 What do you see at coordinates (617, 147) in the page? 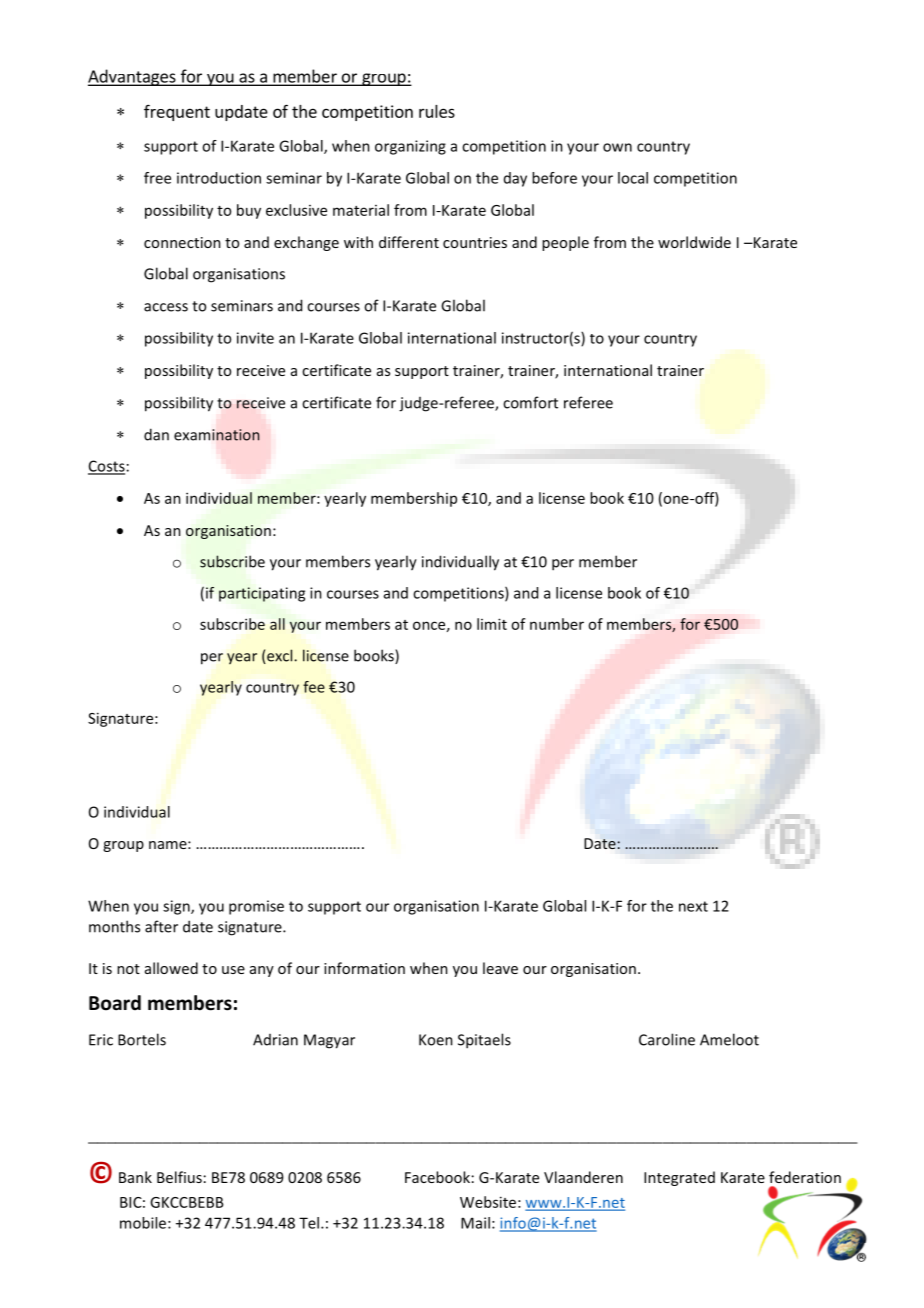
I see `own` at bounding box center [617, 147].
